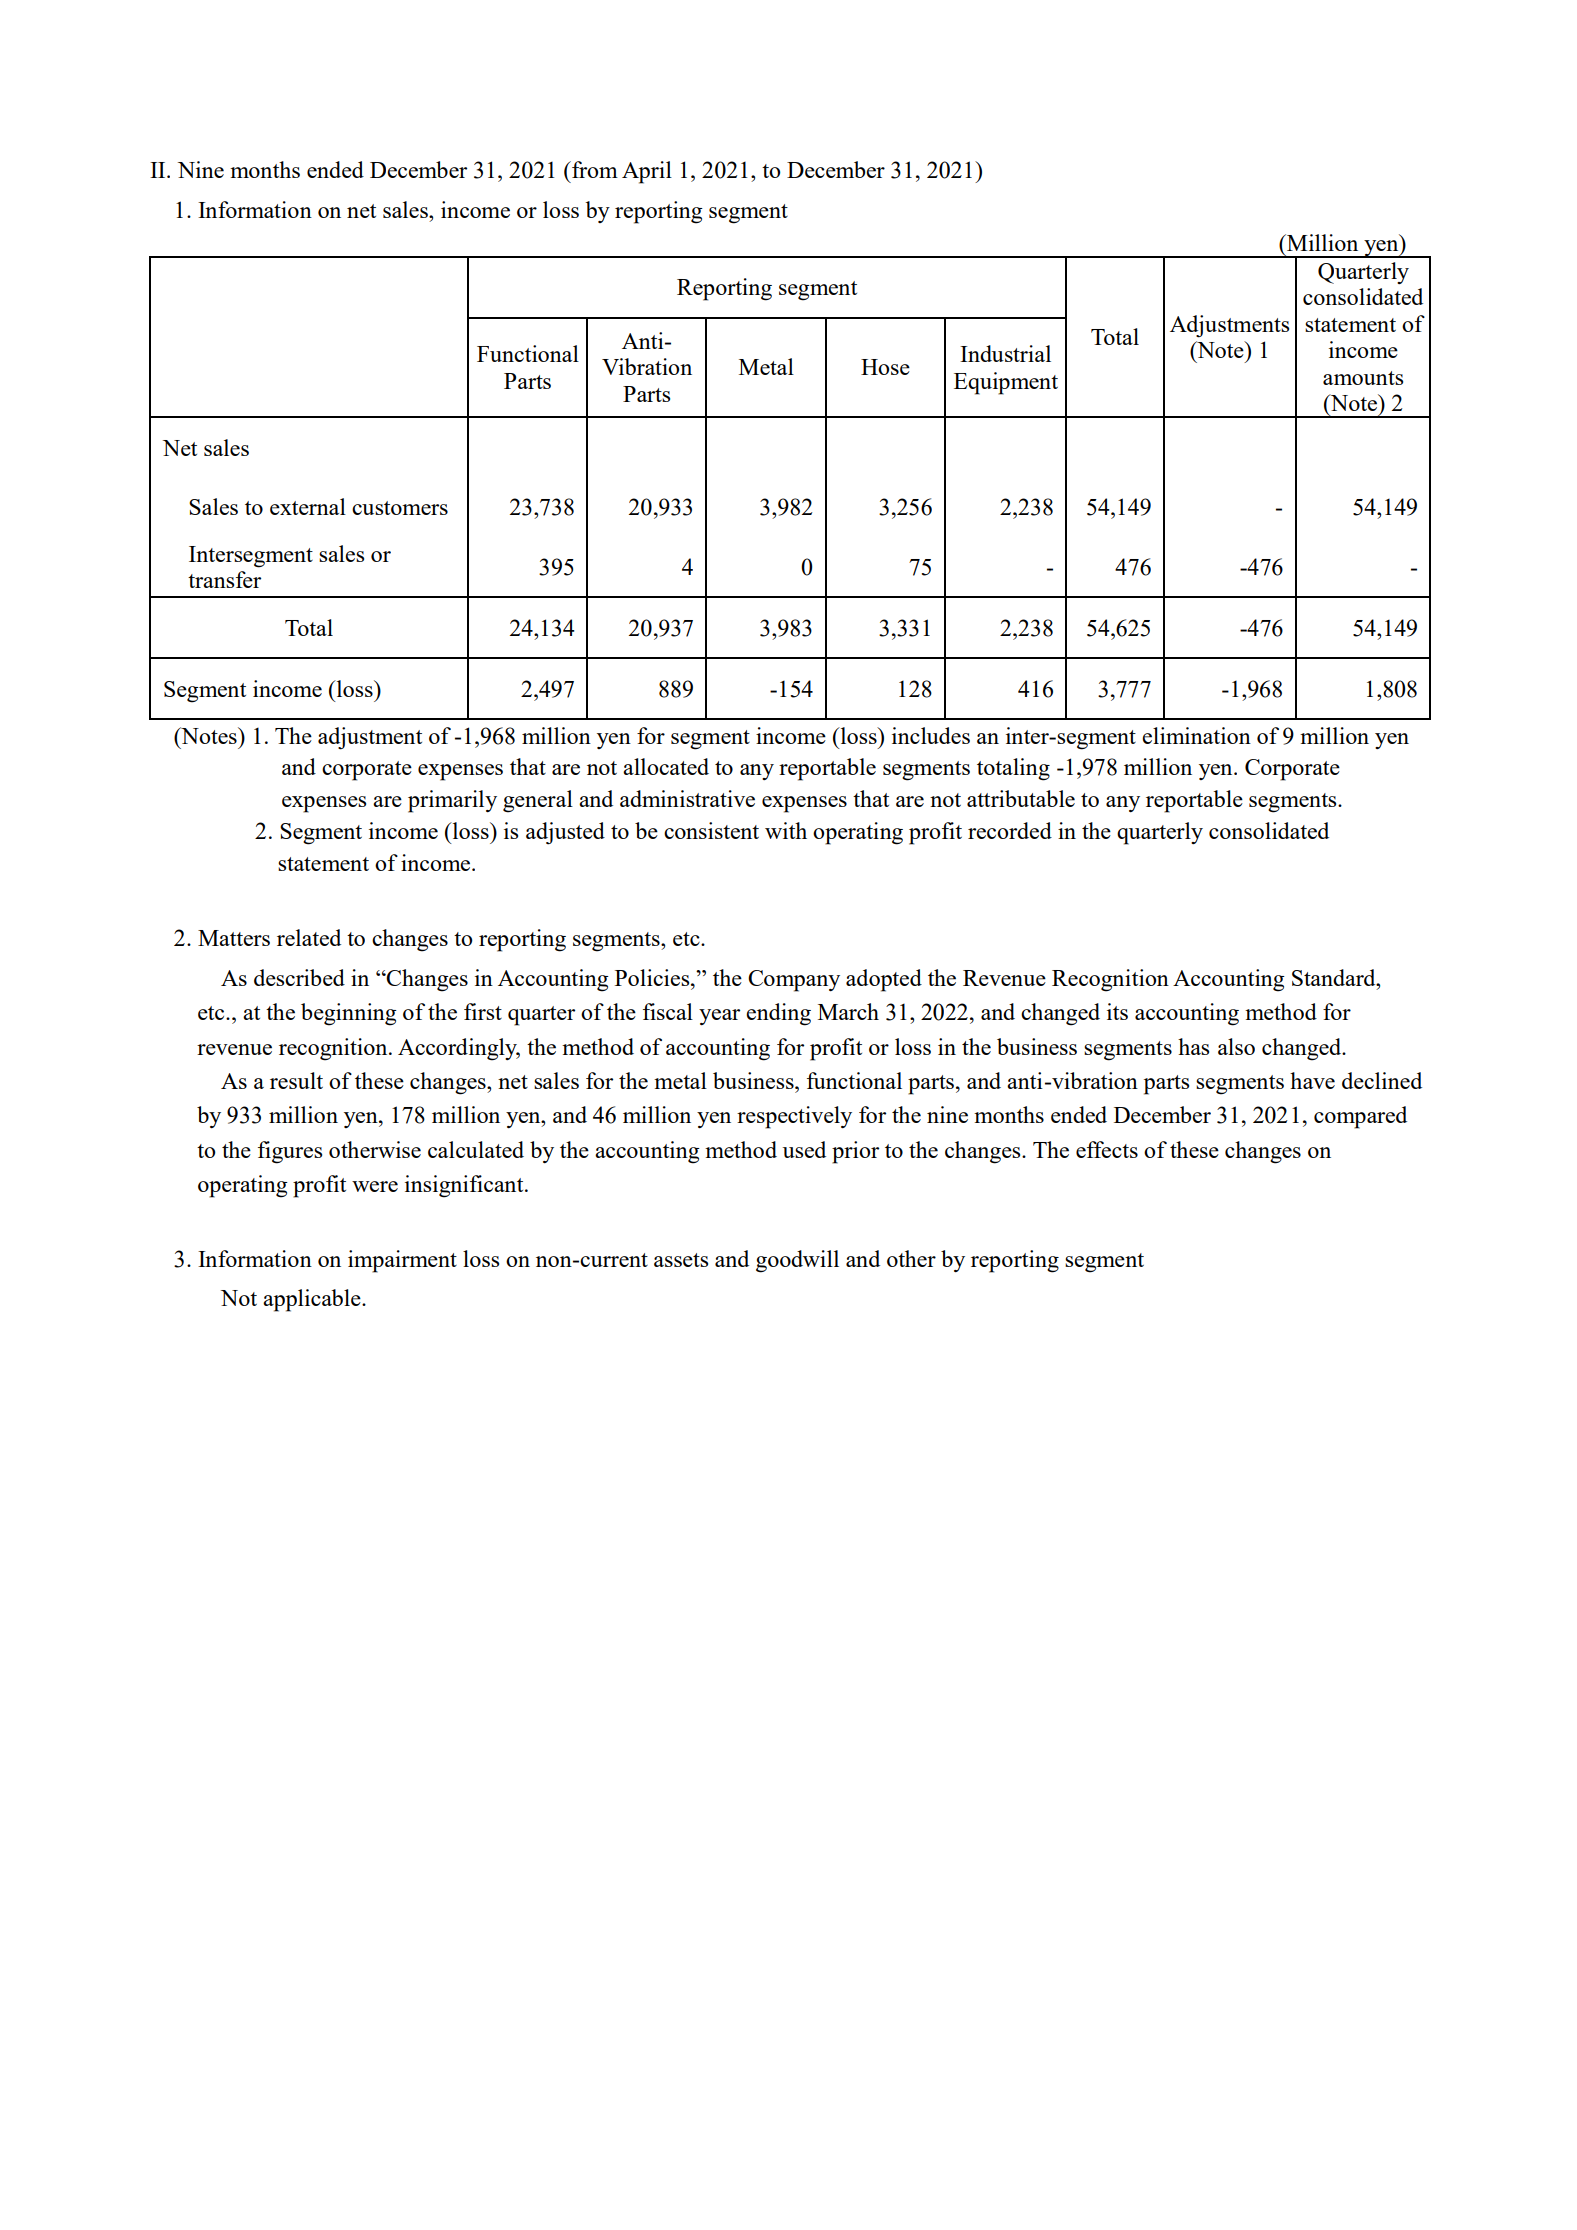 This screenshot has width=1577, height=2230. Describe the element at coordinates (1196, 735) in the screenshot. I see `elimination` at that location.
